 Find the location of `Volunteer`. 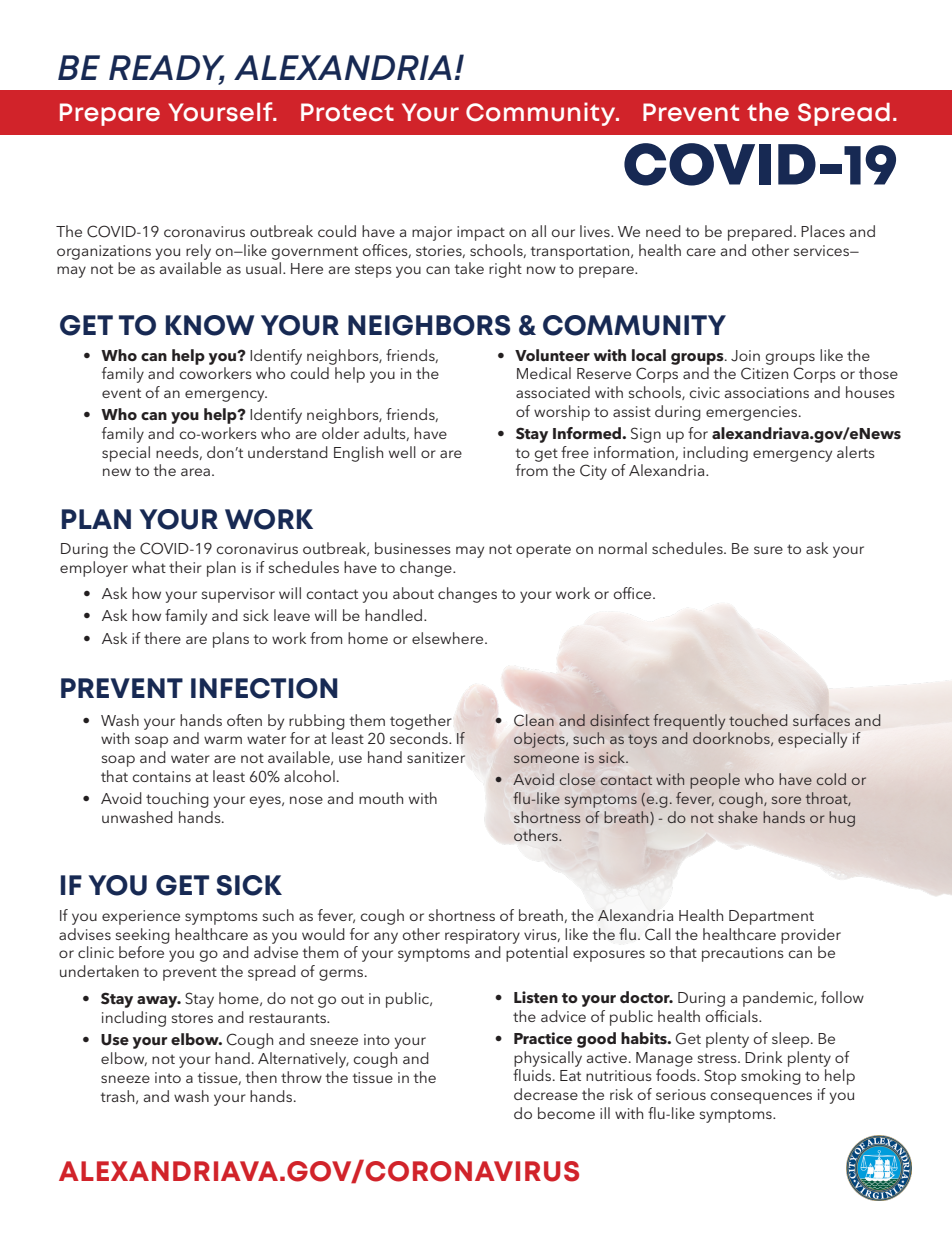

Volunteer is located at coordinates (552, 355).
